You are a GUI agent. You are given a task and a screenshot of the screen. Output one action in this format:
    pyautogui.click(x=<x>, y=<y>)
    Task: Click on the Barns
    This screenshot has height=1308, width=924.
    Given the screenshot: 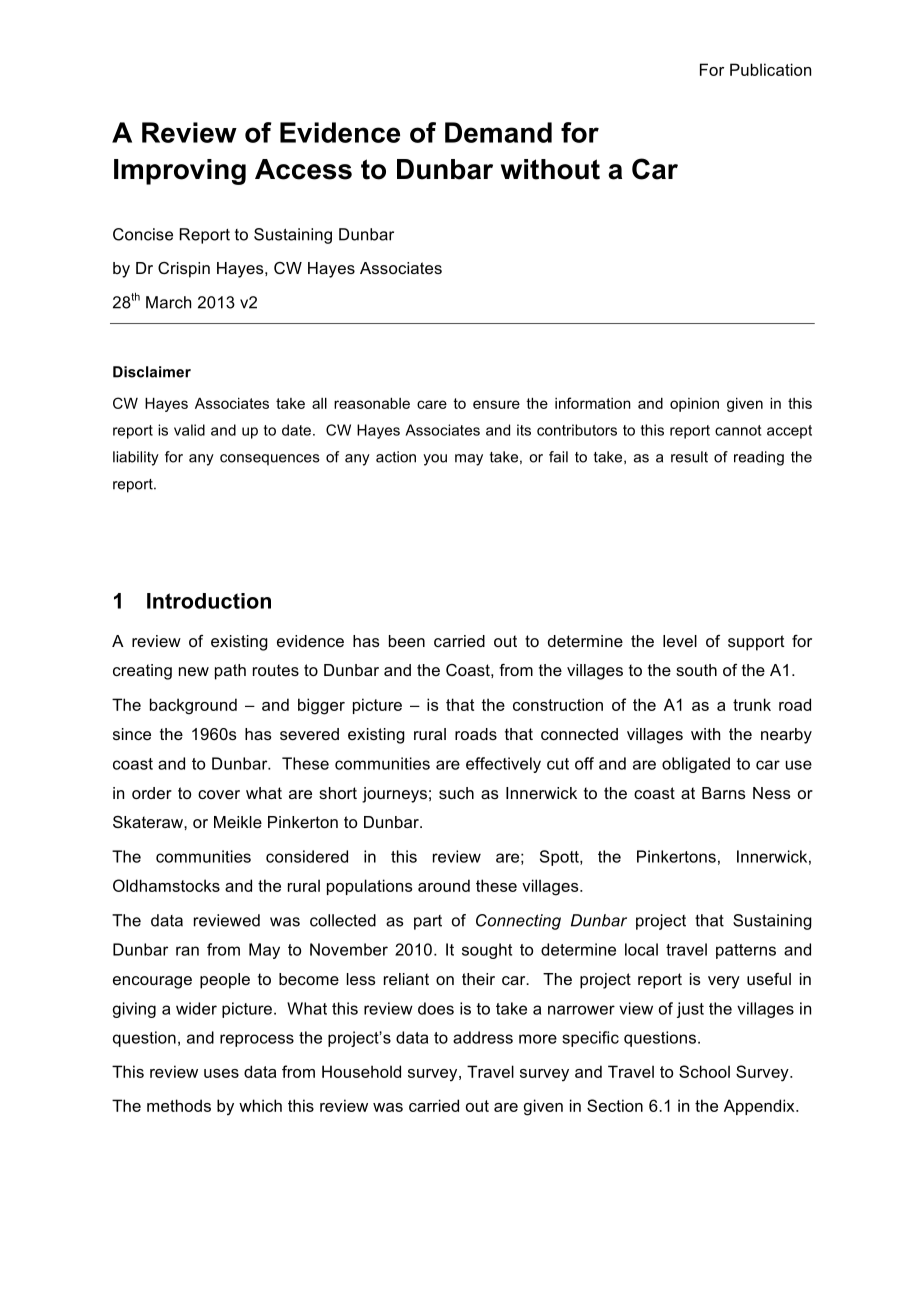 What is the action you would take?
    pyautogui.click(x=724, y=793)
